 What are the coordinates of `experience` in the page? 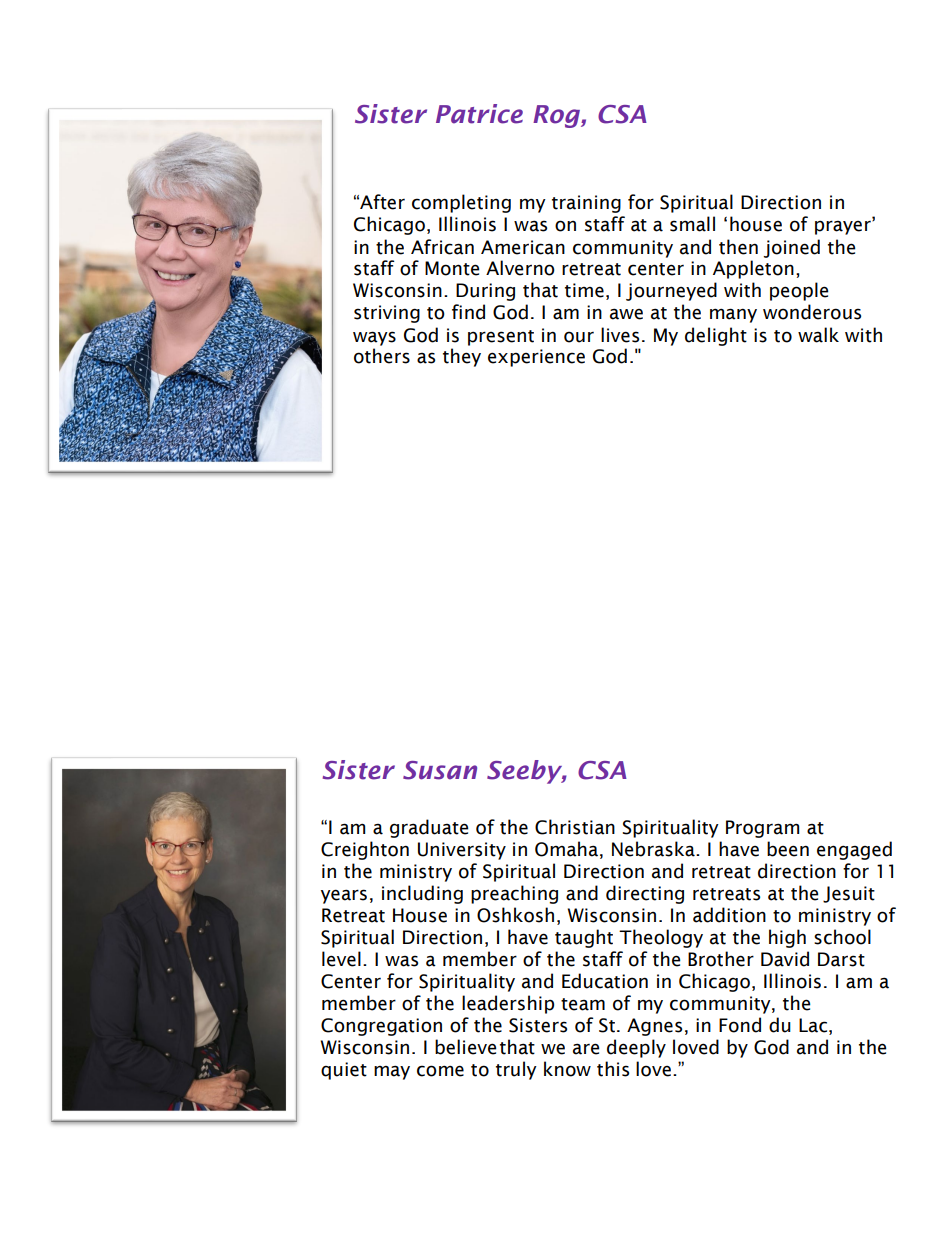 It's located at (536, 358).
